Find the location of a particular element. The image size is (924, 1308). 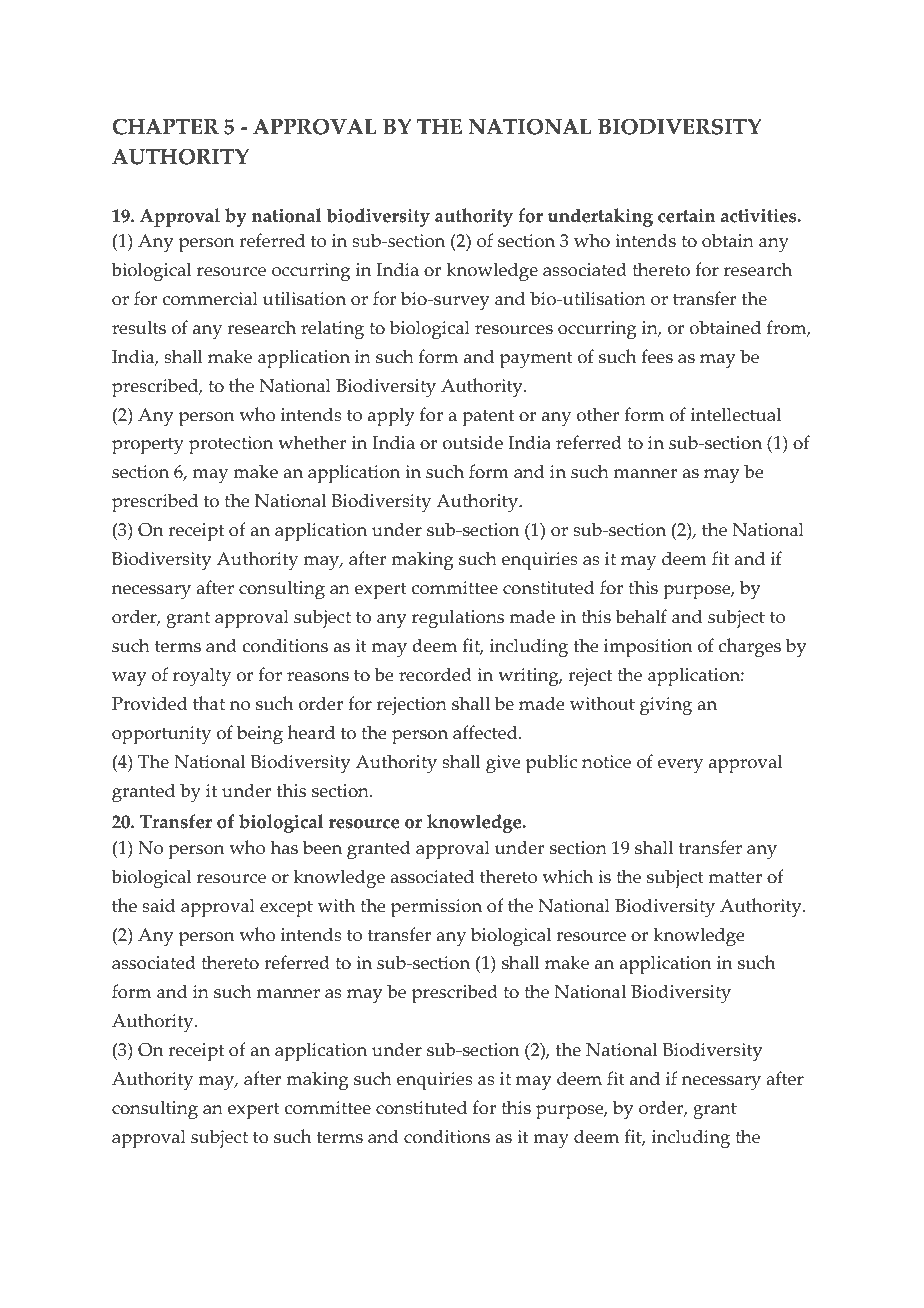

apply is located at coordinates (391, 417).
